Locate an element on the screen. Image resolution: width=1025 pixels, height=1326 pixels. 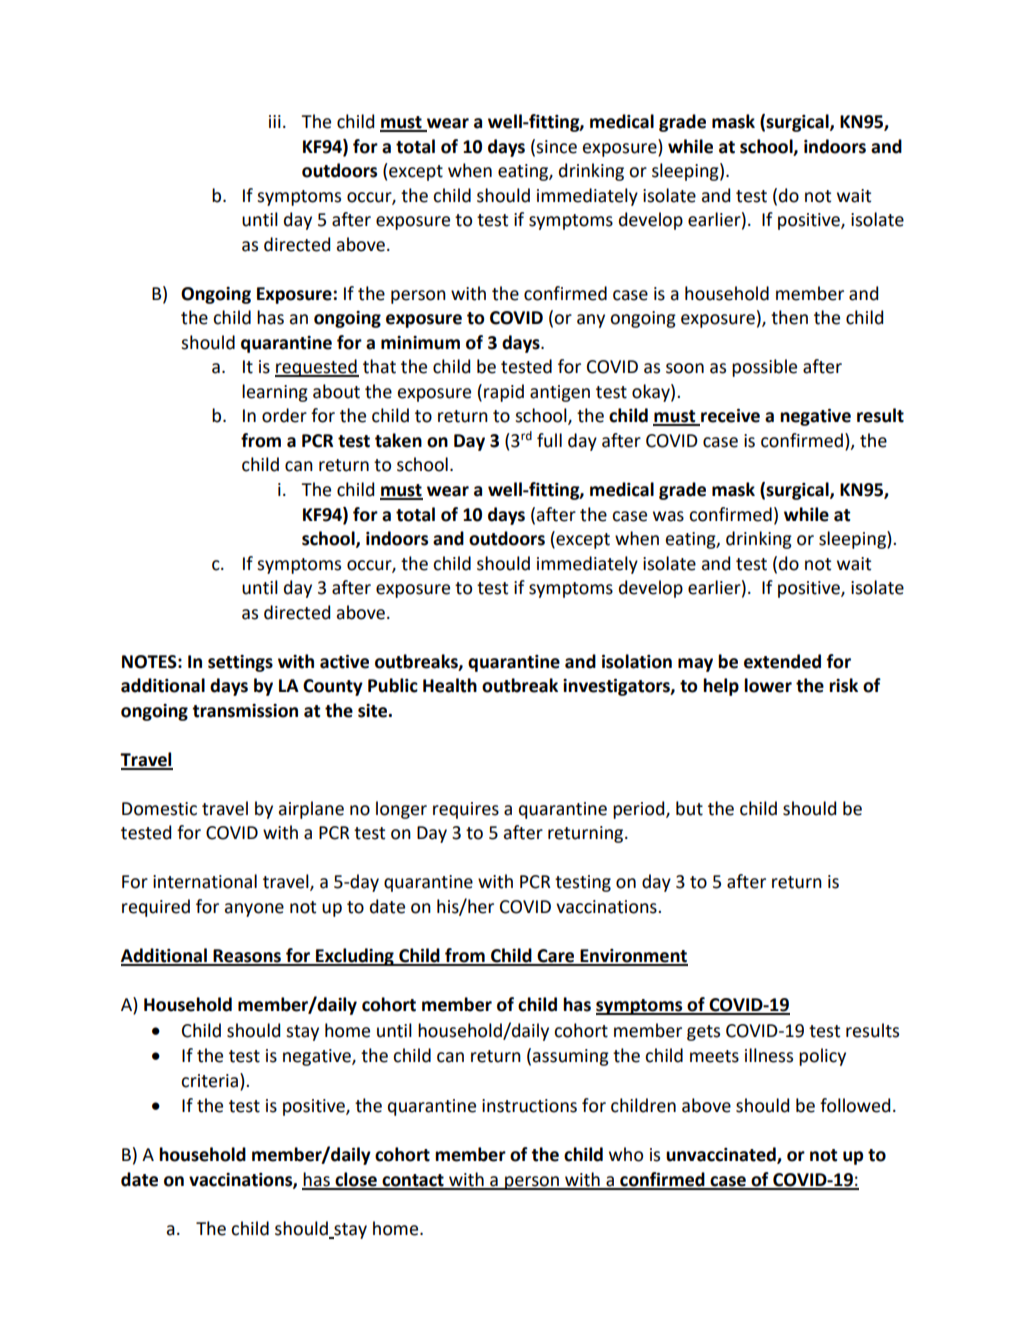
iii is located at coordinates (275, 121).
